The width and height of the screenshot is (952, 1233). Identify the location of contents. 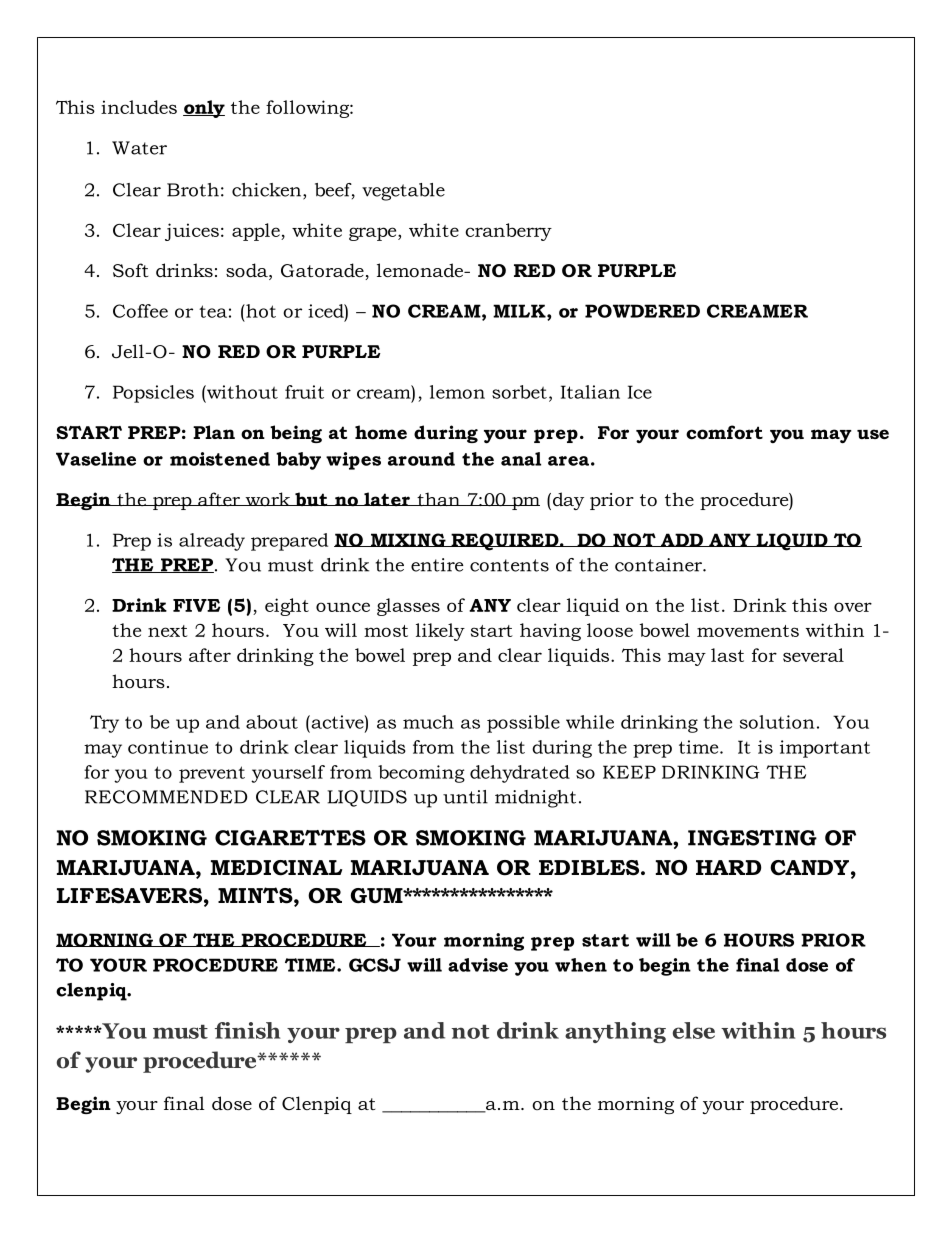
(509, 565).
